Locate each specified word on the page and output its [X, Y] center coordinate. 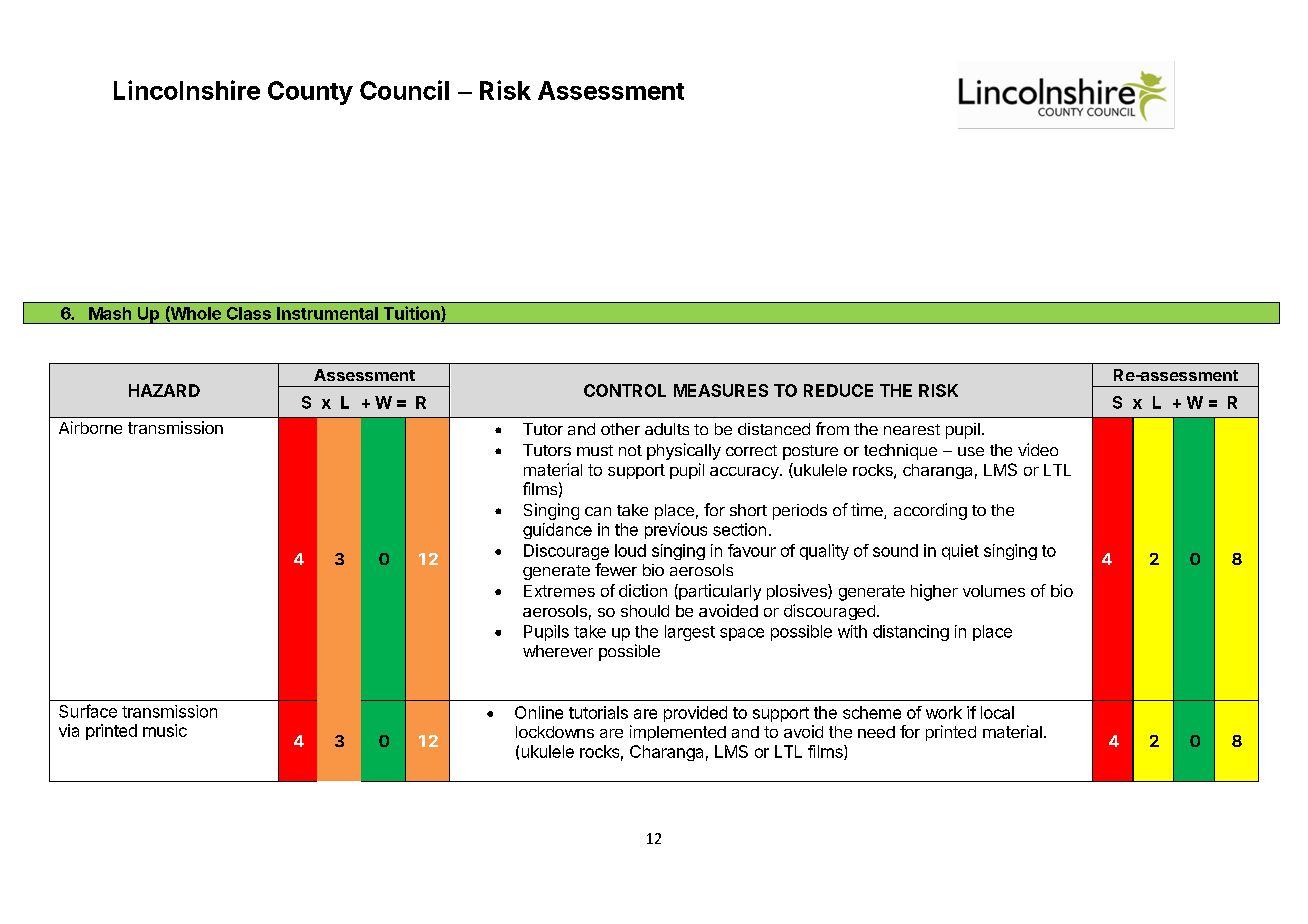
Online [539, 712]
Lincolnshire [187, 90]
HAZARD [164, 390]
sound [895, 550]
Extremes [559, 591]
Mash [110, 313]
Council [404, 90]
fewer [616, 569]
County [310, 93]
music [165, 730]
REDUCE [838, 390]
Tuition [413, 314]
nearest [912, 429]
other [620, 429]
